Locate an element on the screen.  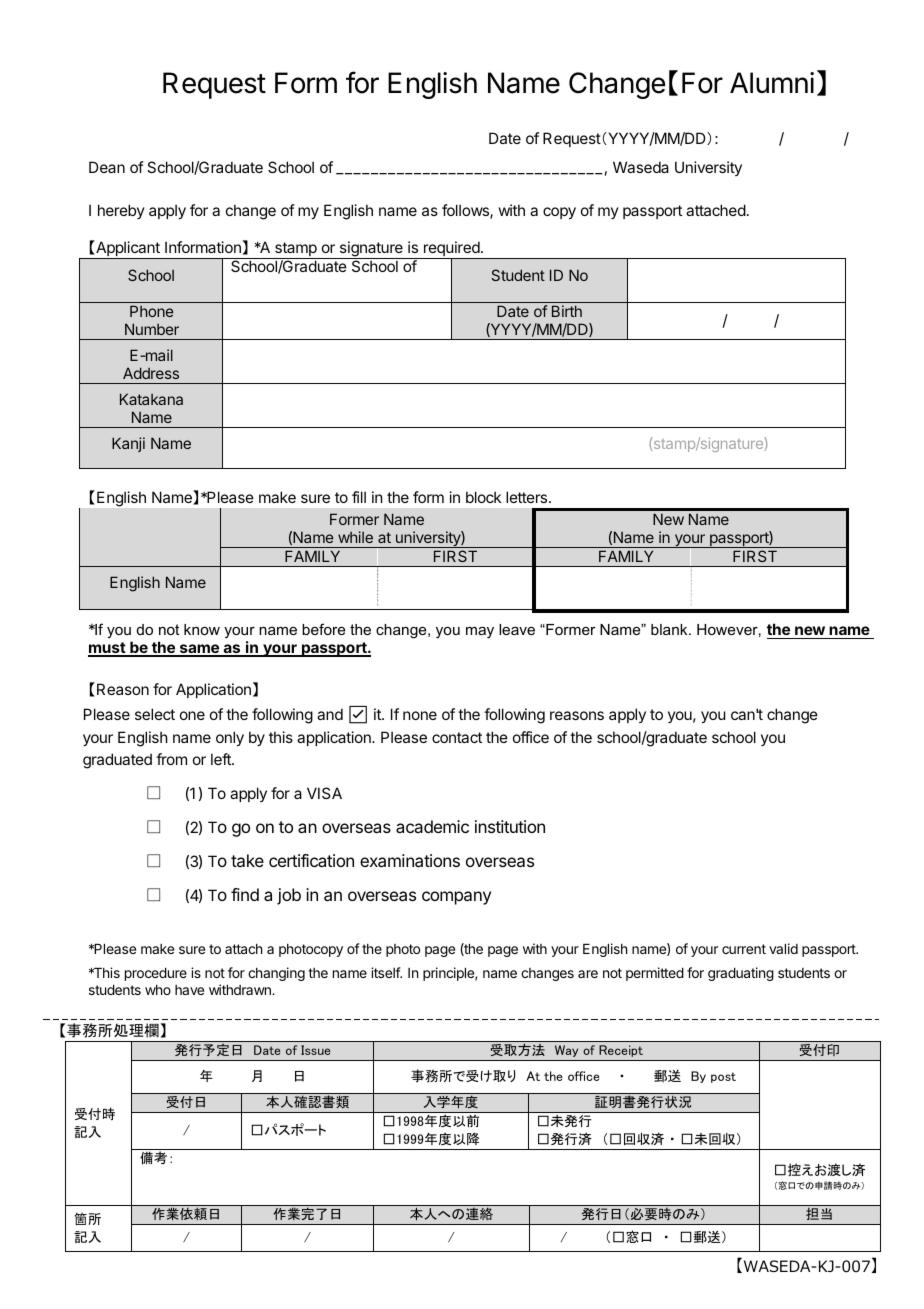
Alumni is located at coordinates (772, 82).
